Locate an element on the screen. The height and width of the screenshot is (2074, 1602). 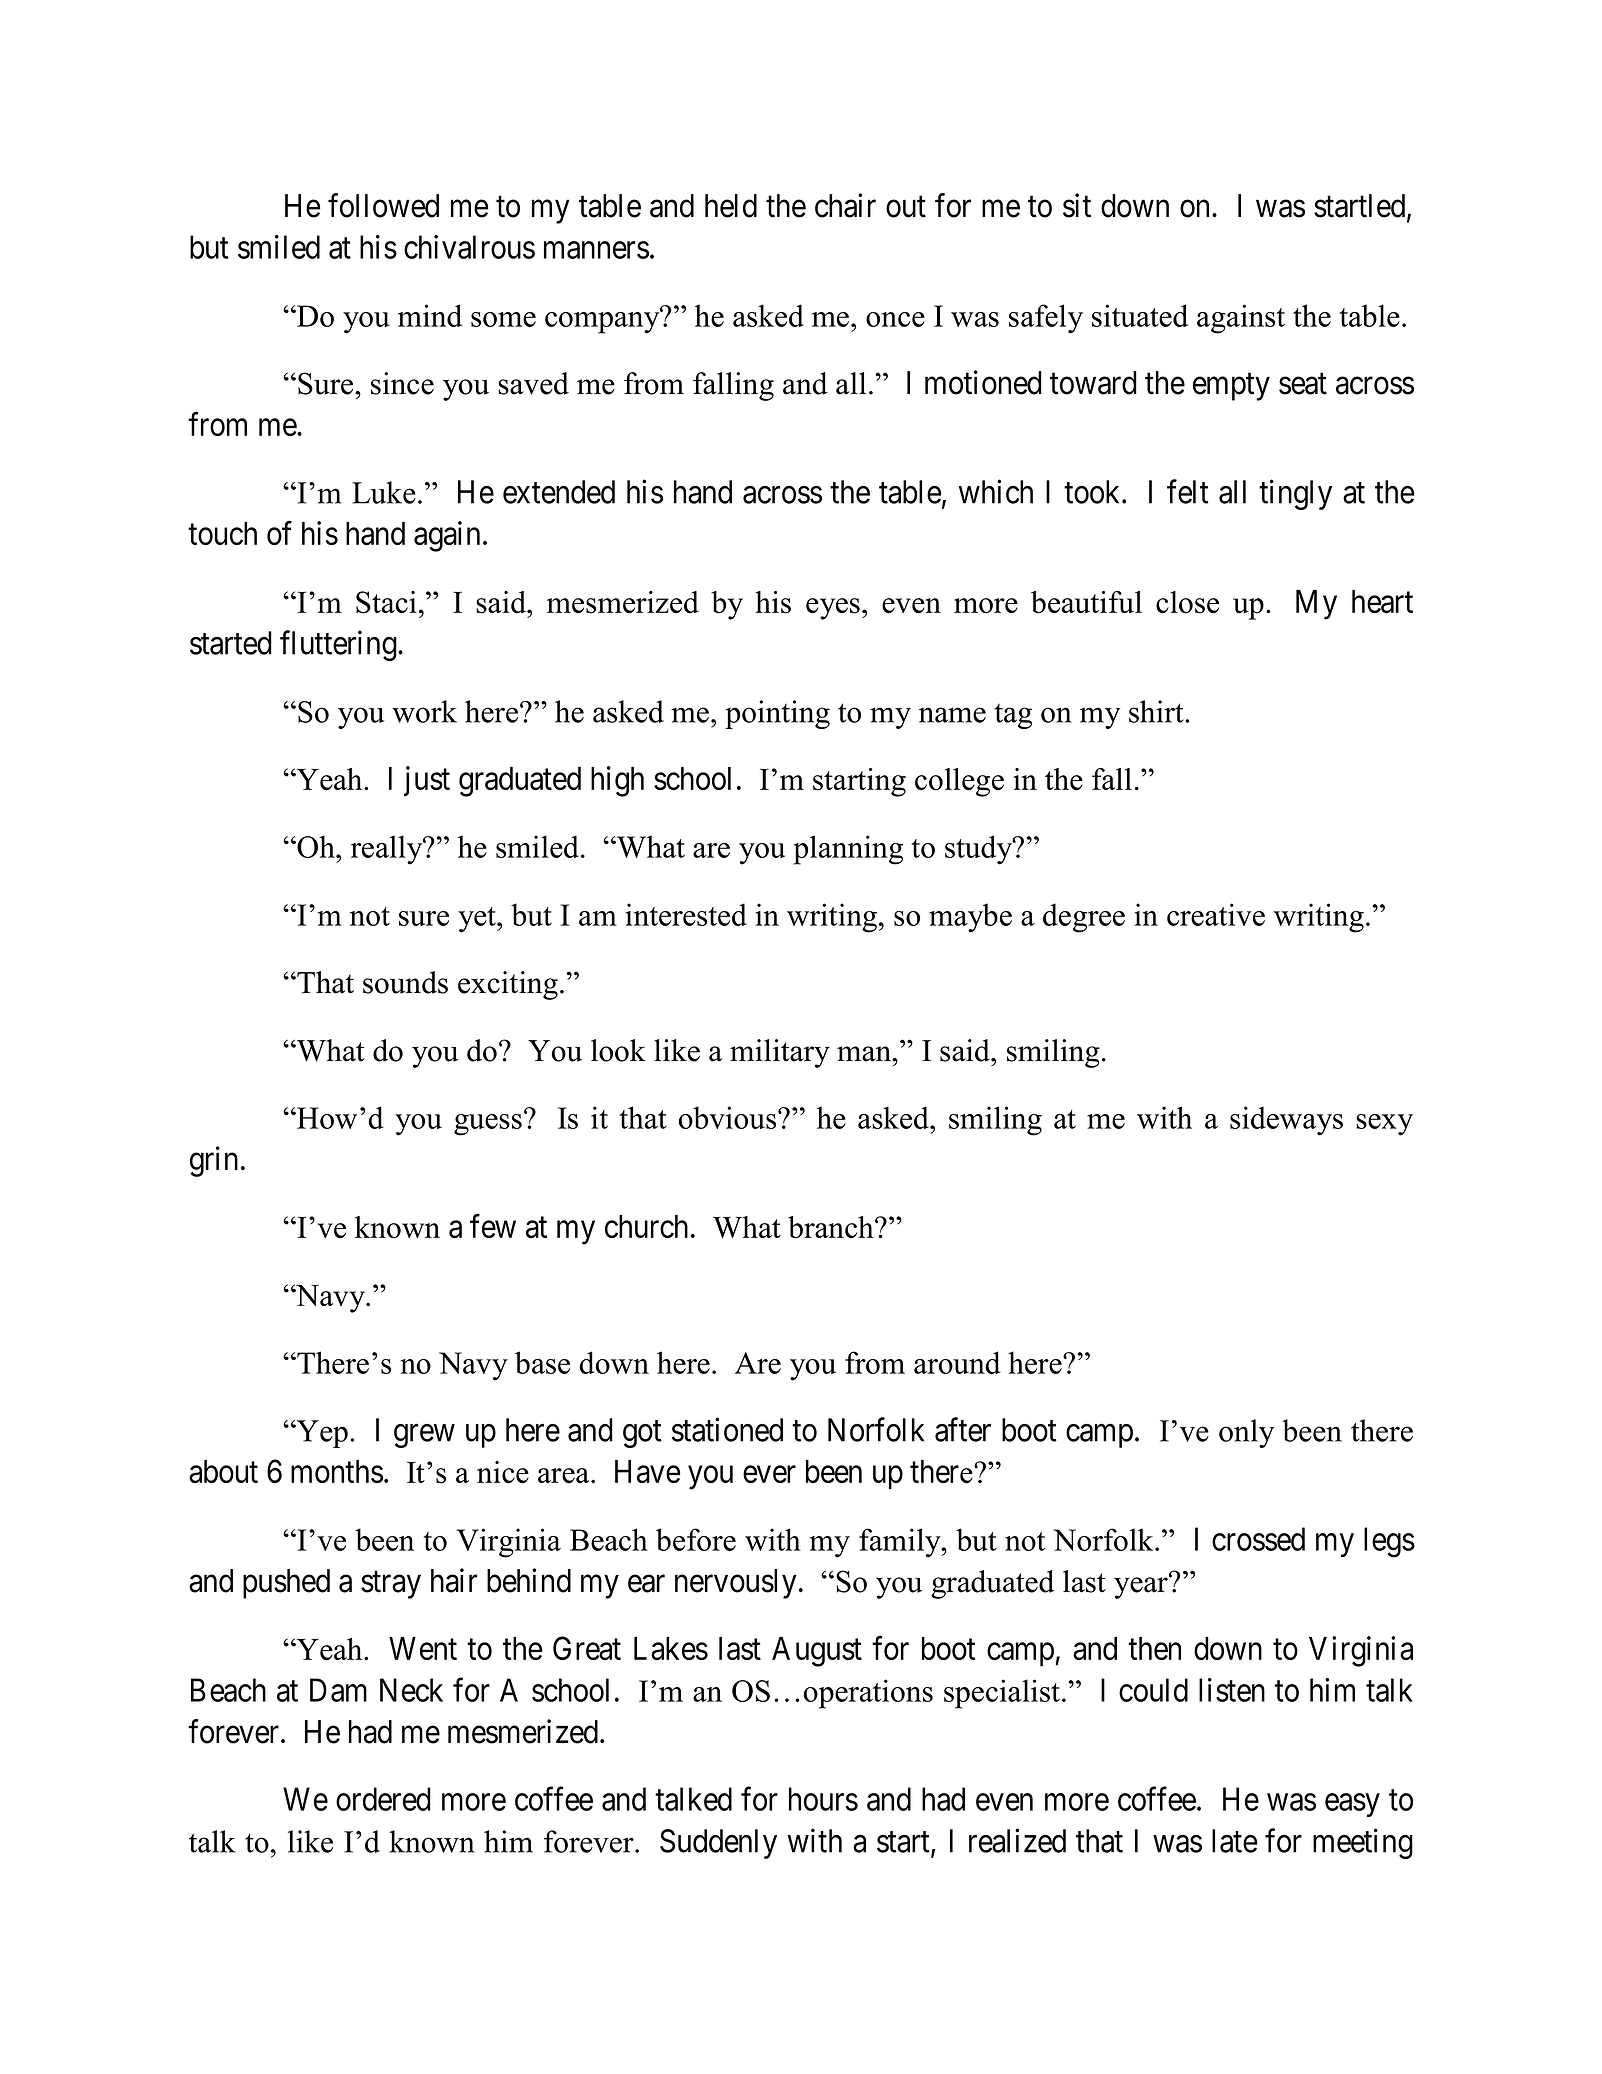
fluttering is located at coordinates (339, 645).
